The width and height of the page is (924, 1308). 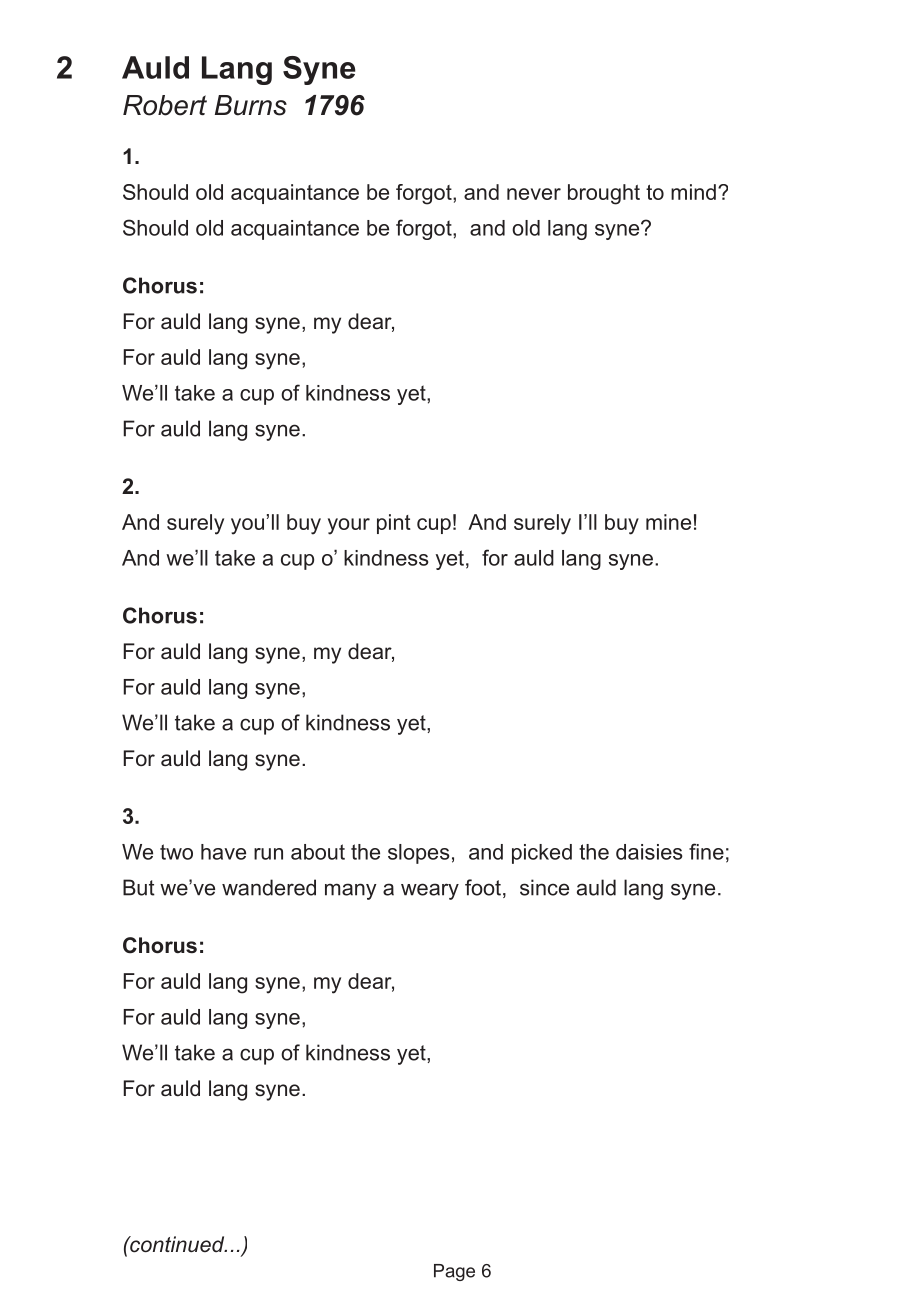 What do you see at coordinates (394, 524) in the page?
I see `pint` at bounding box center [394, 524].
